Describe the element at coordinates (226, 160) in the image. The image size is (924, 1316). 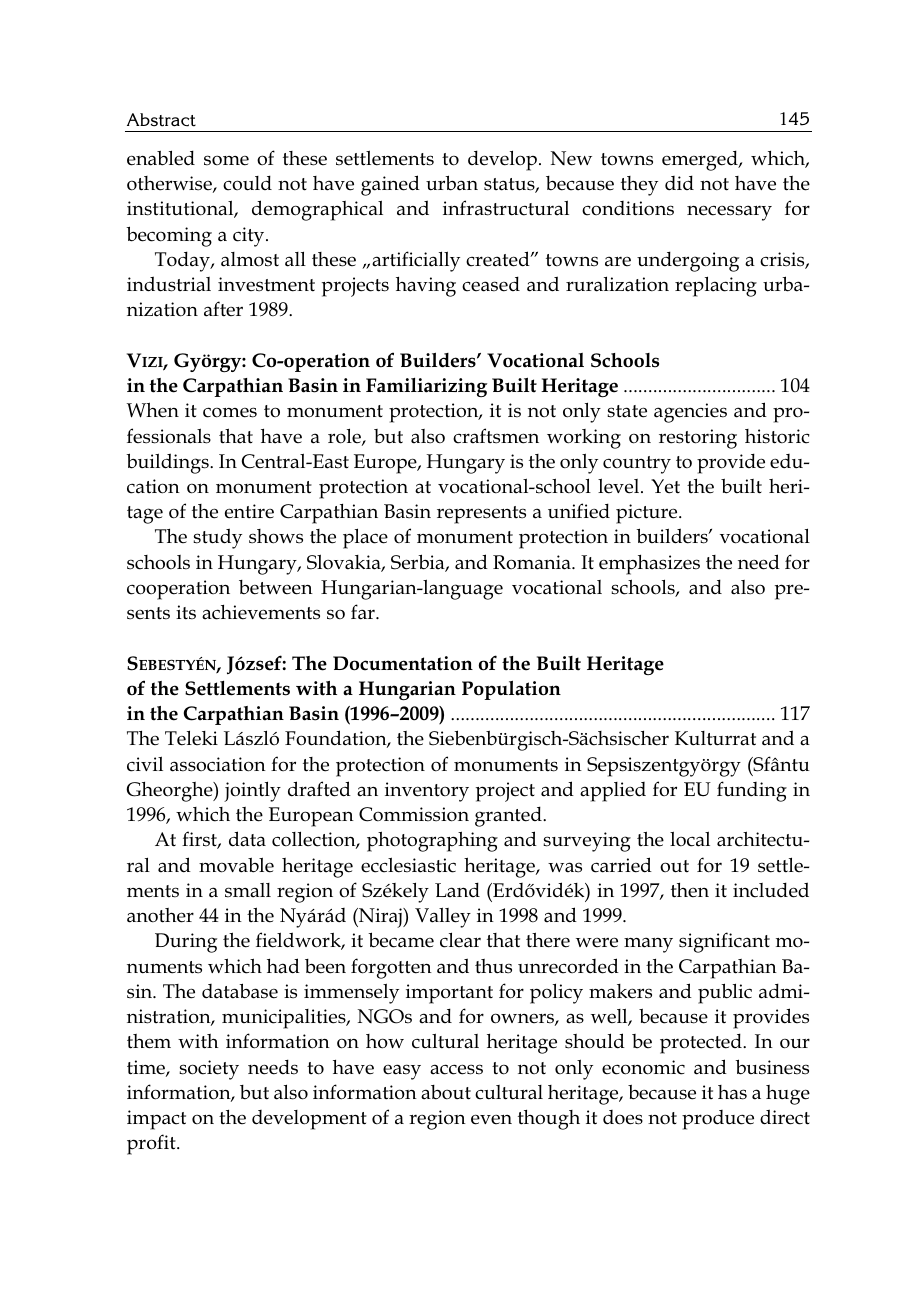
I see `some` at that location.
